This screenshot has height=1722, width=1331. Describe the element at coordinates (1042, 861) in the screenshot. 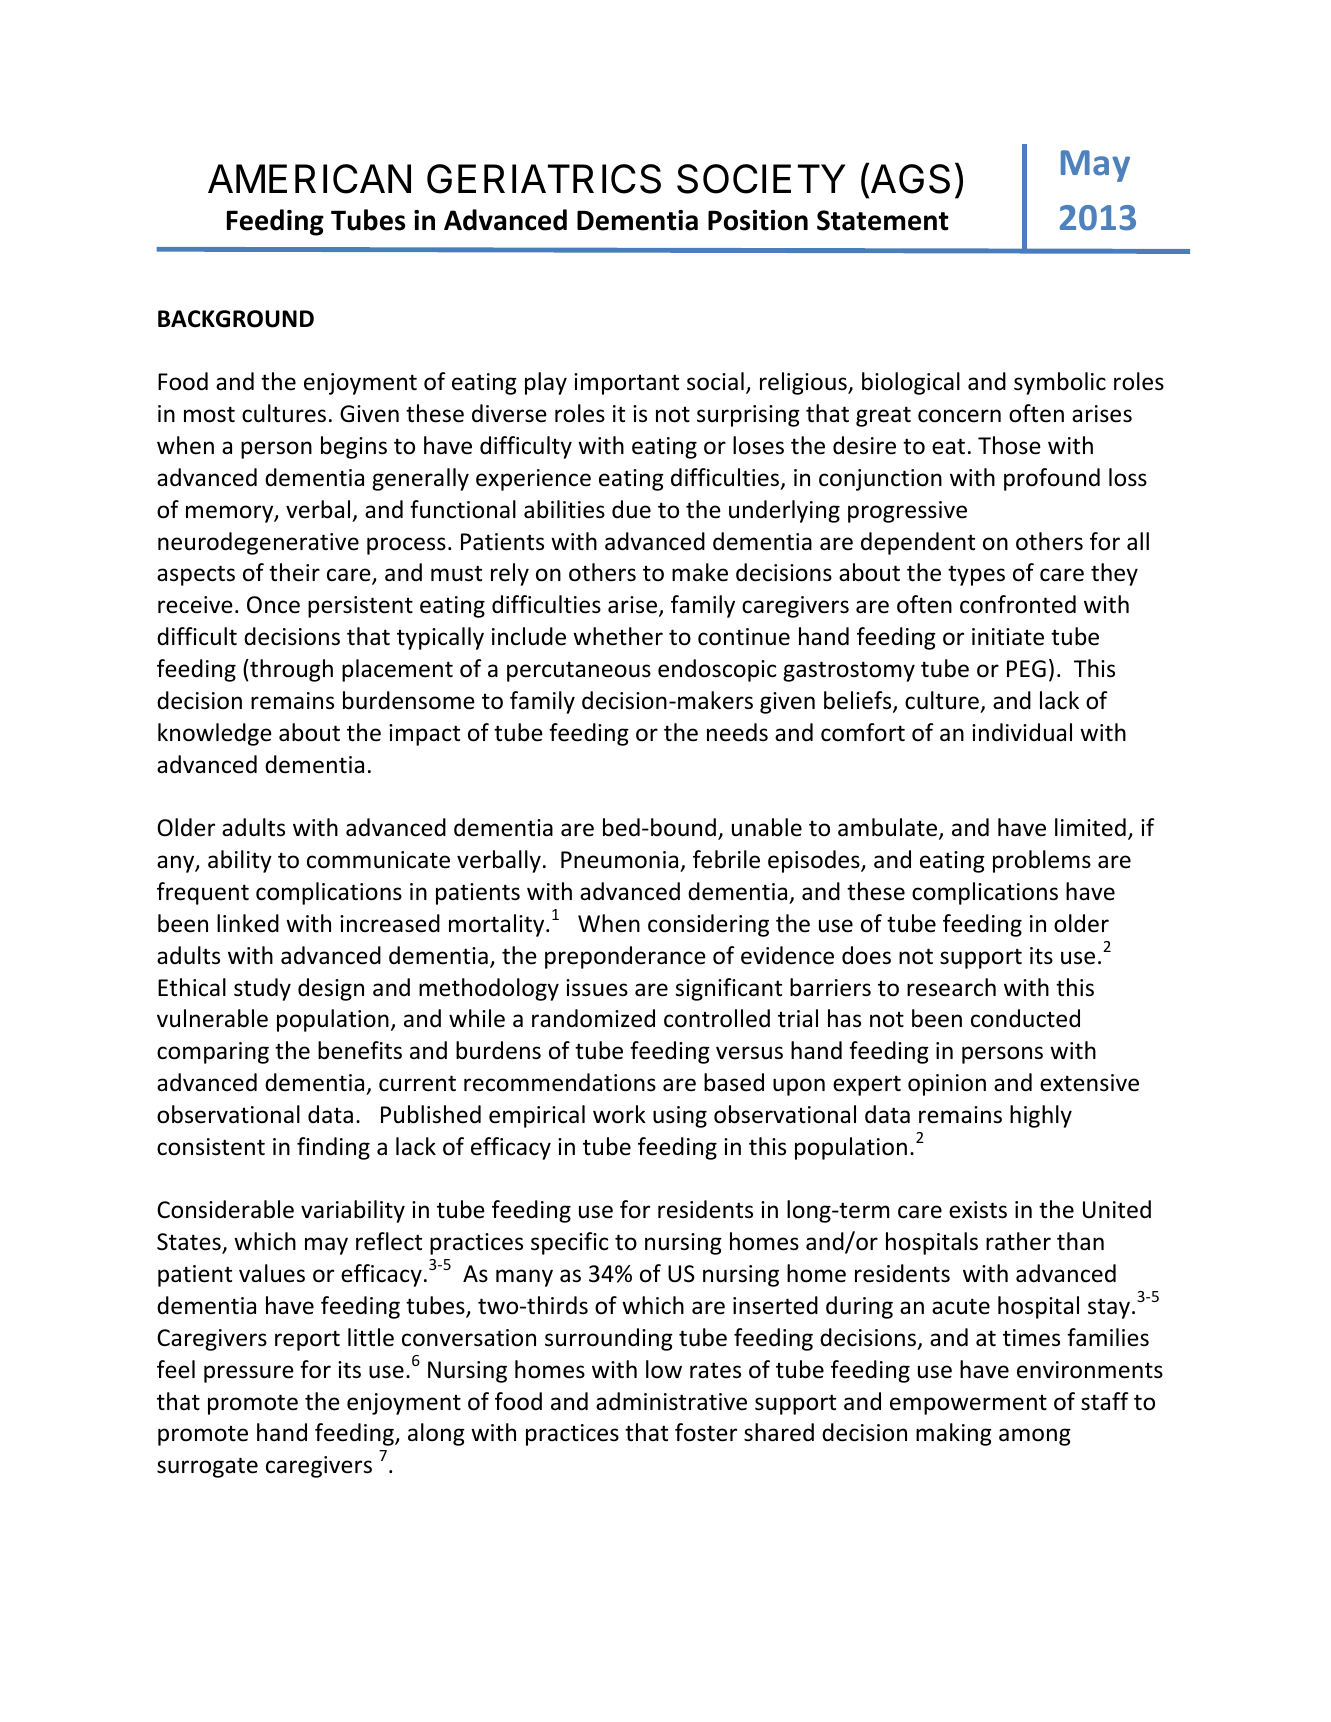

I see `problems` at that location.
